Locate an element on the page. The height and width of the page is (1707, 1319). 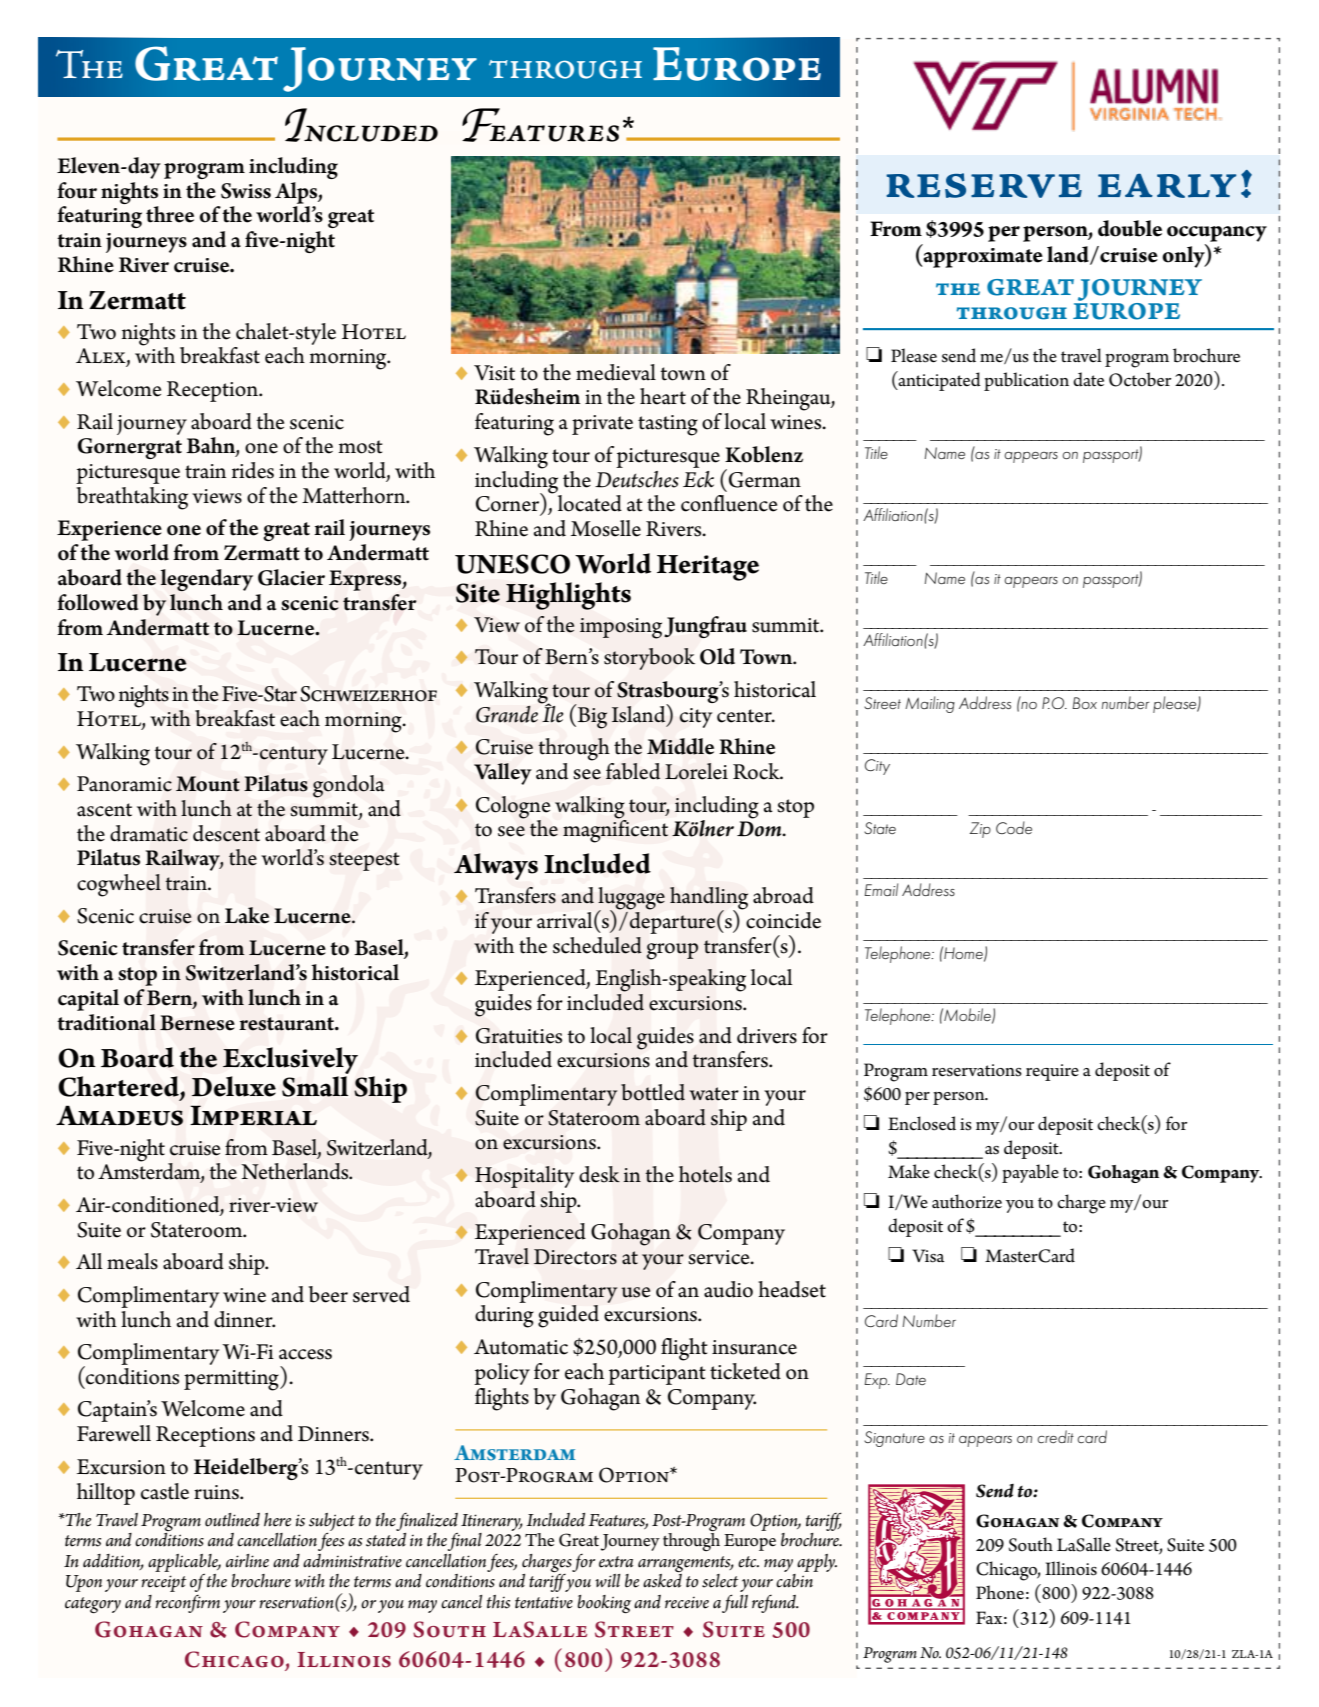
three is located at coordinates (170, 214).
